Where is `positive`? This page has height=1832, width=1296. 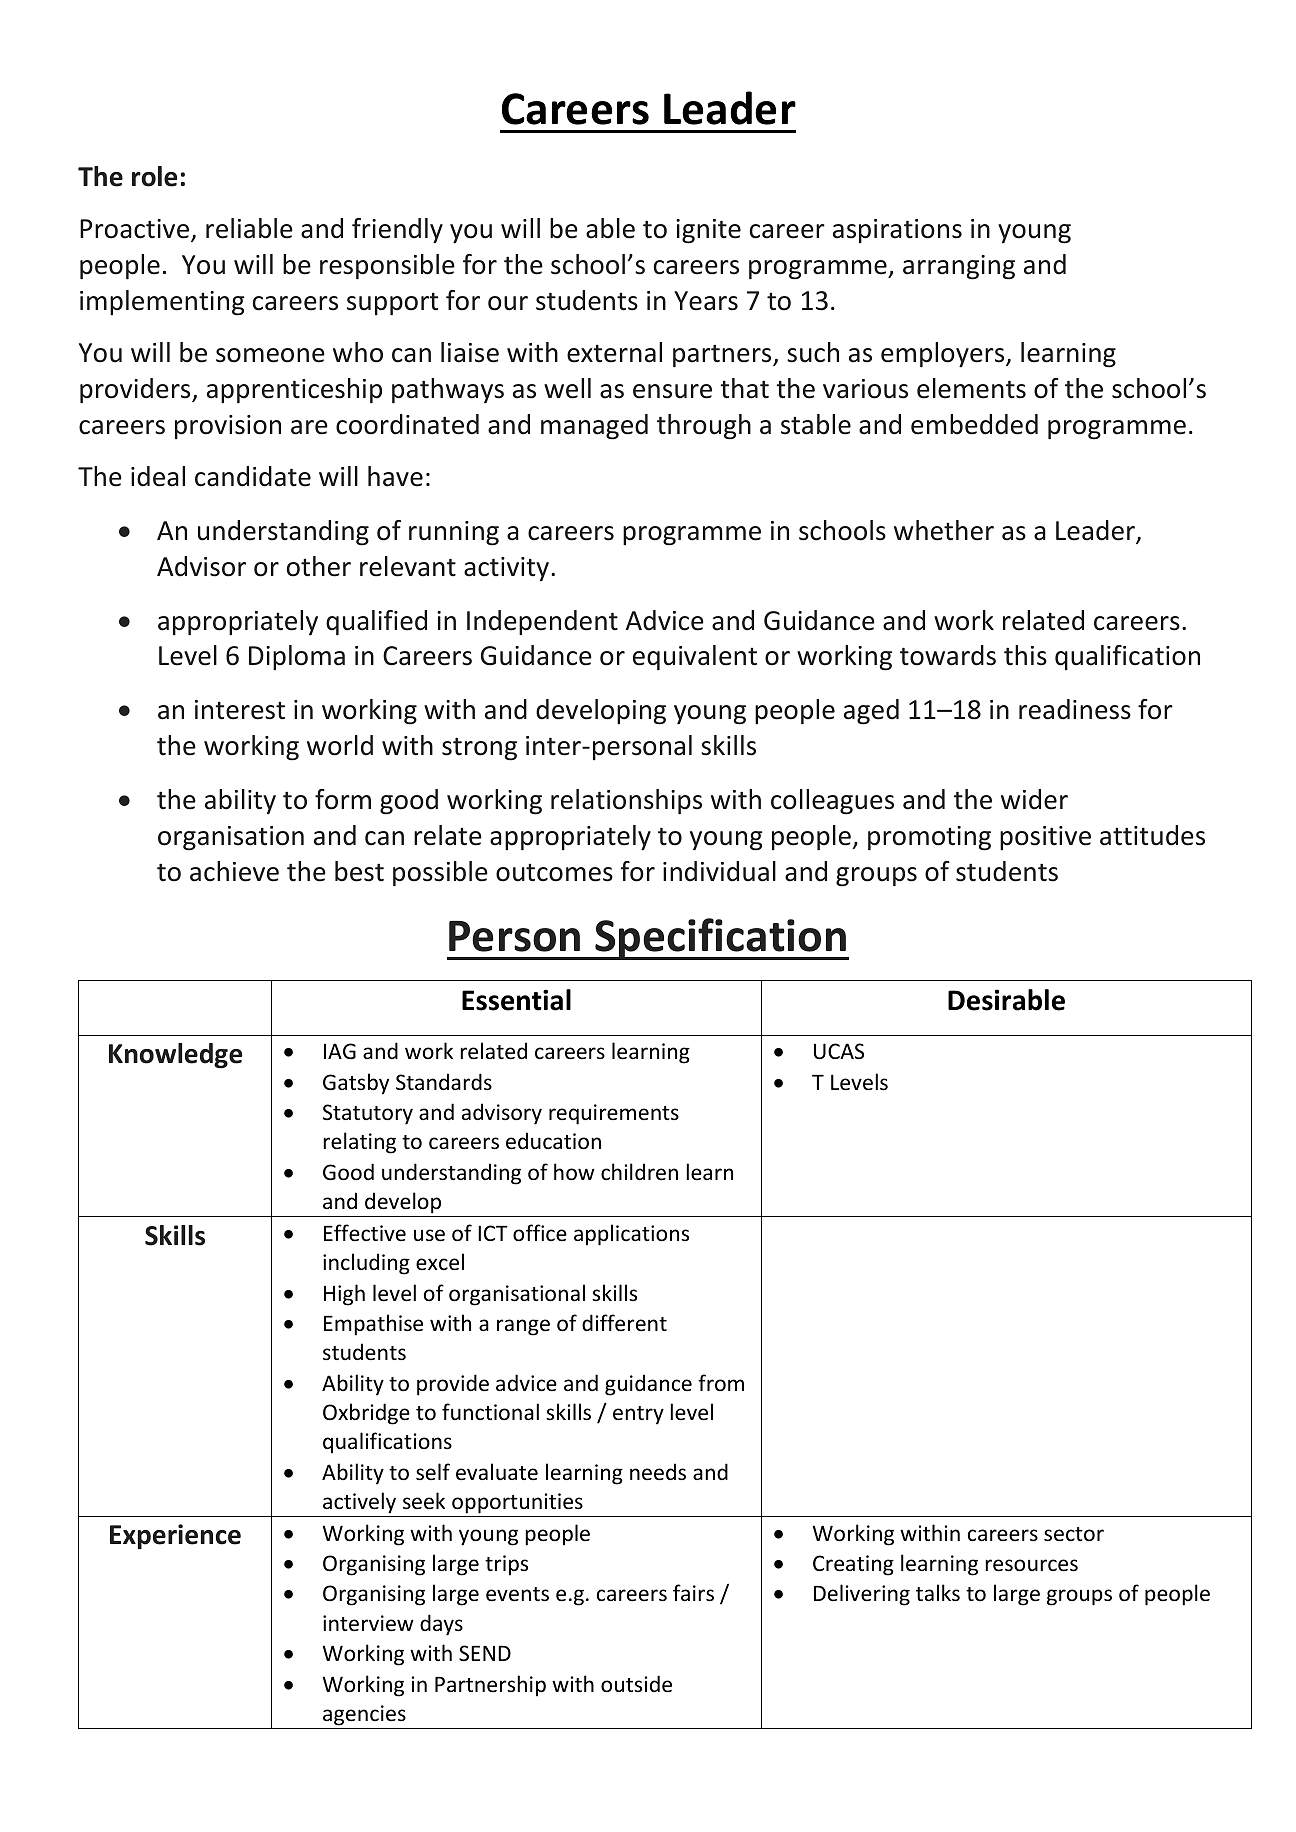
positive is located at coordinates (1045, 838).
